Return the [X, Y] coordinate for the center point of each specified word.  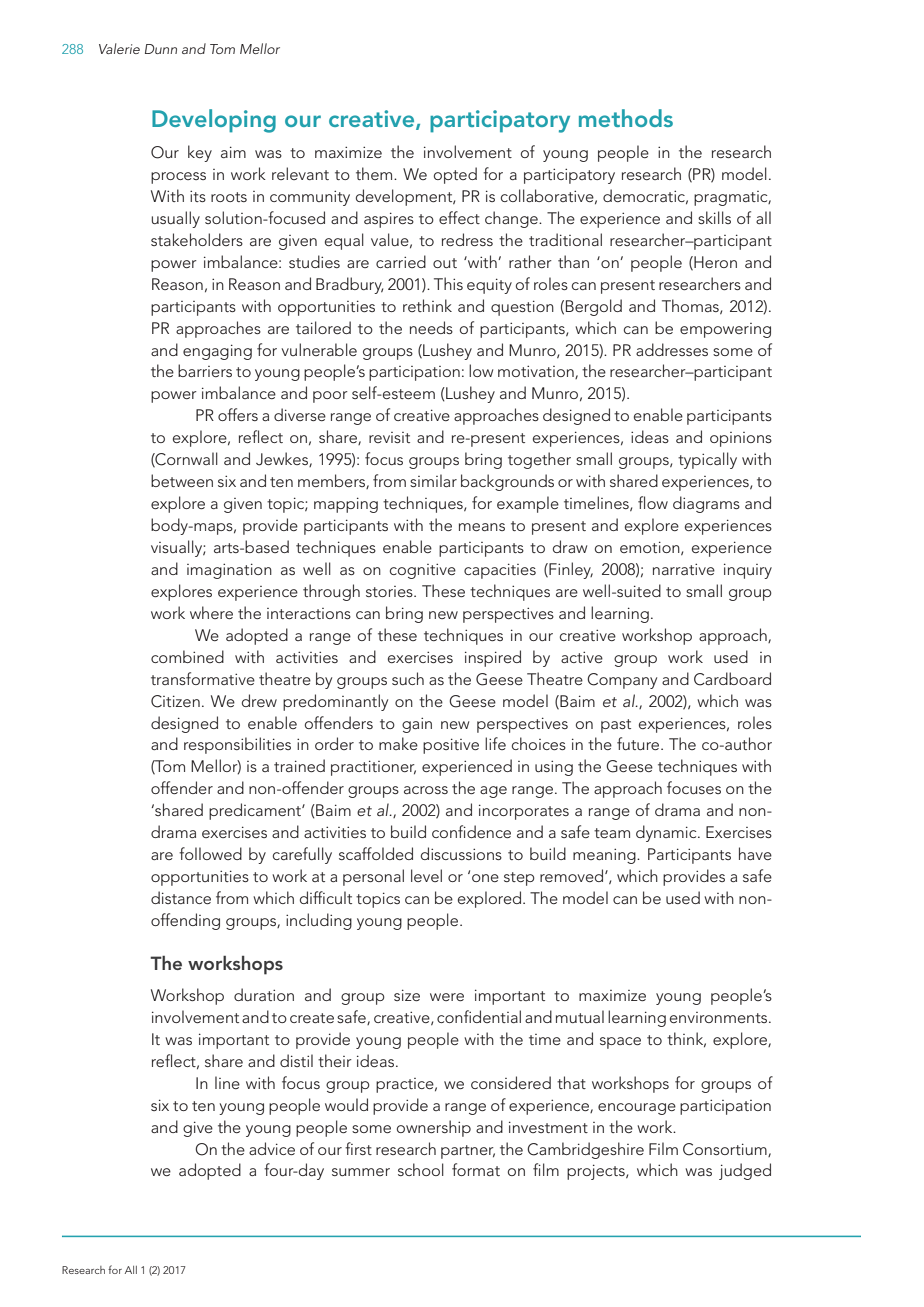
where [211, 612]
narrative [684, 569]
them [375, 173]
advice [272, 1148]
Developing [214, 121]
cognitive [423, 571]
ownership [434, 1128]
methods [626, 118]
